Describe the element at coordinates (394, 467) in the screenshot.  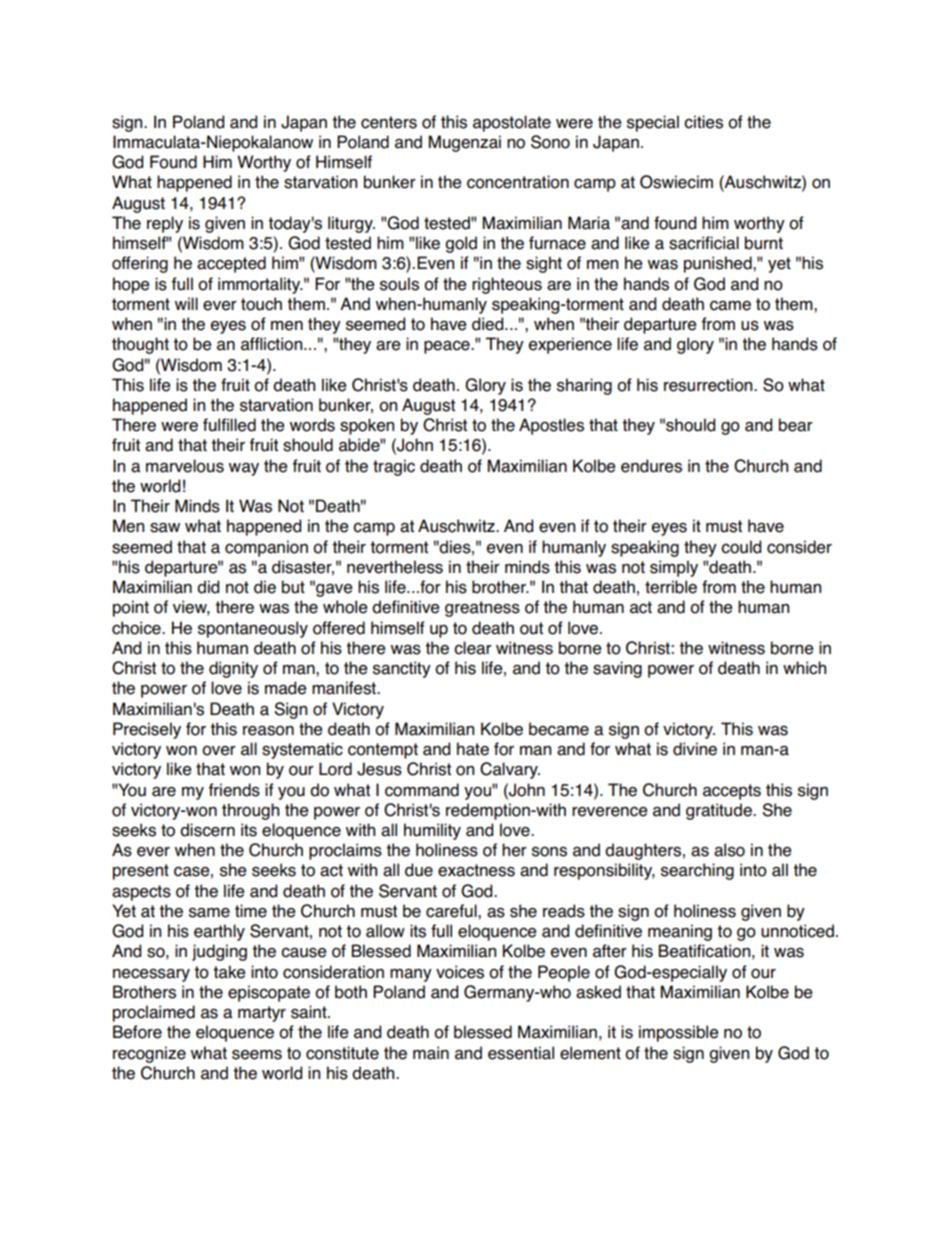
I see `tragic` at that location.
